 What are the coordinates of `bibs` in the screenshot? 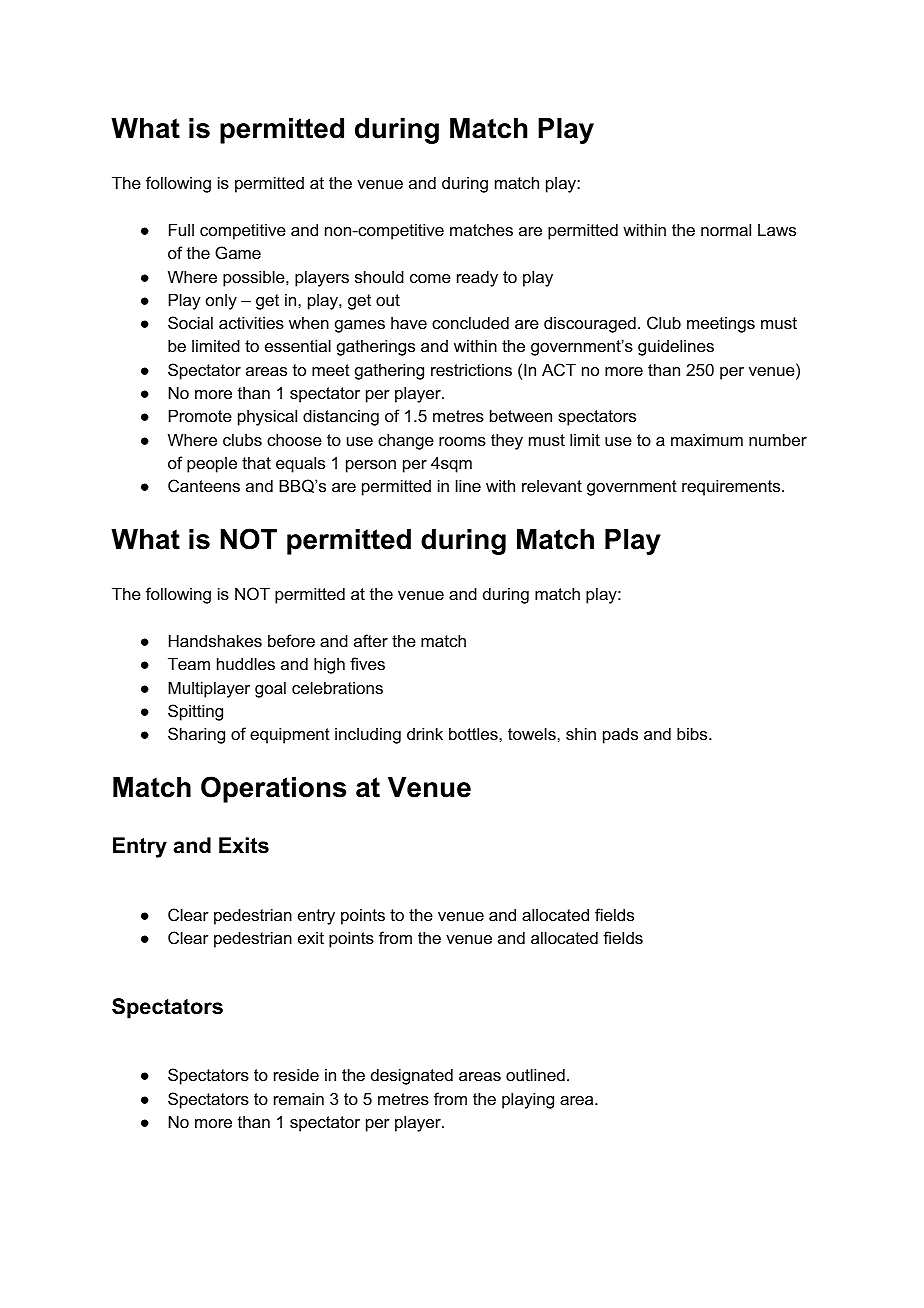 It's located at (693, 733).
